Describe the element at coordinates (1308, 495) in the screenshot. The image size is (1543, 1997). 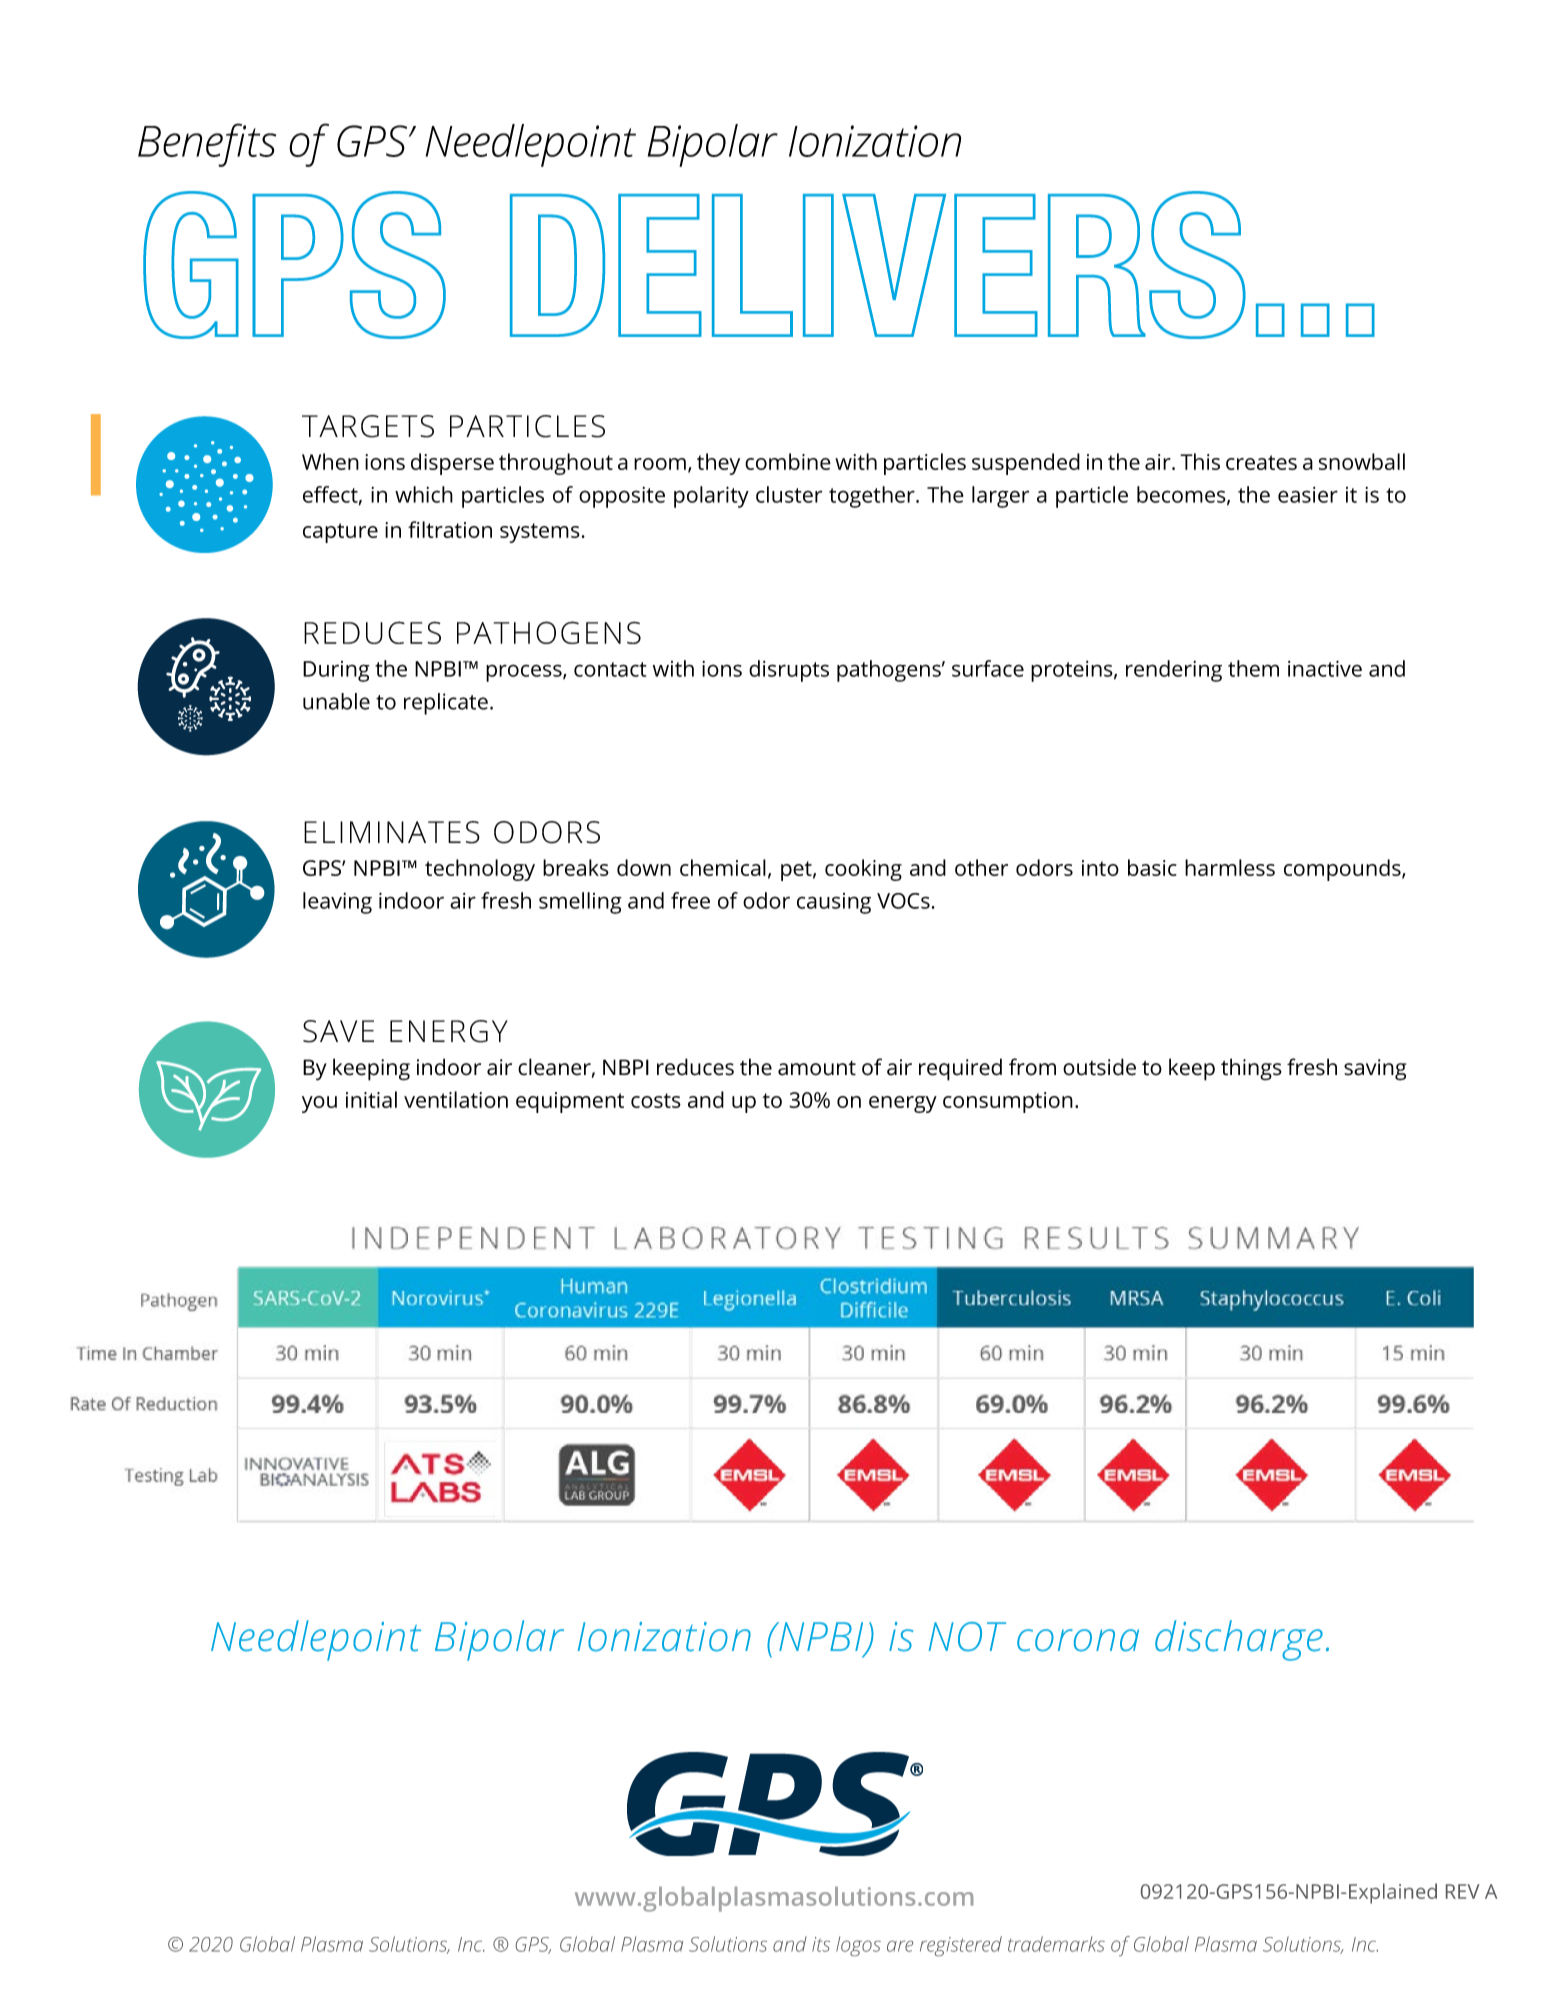
I see `easier` at that location.
